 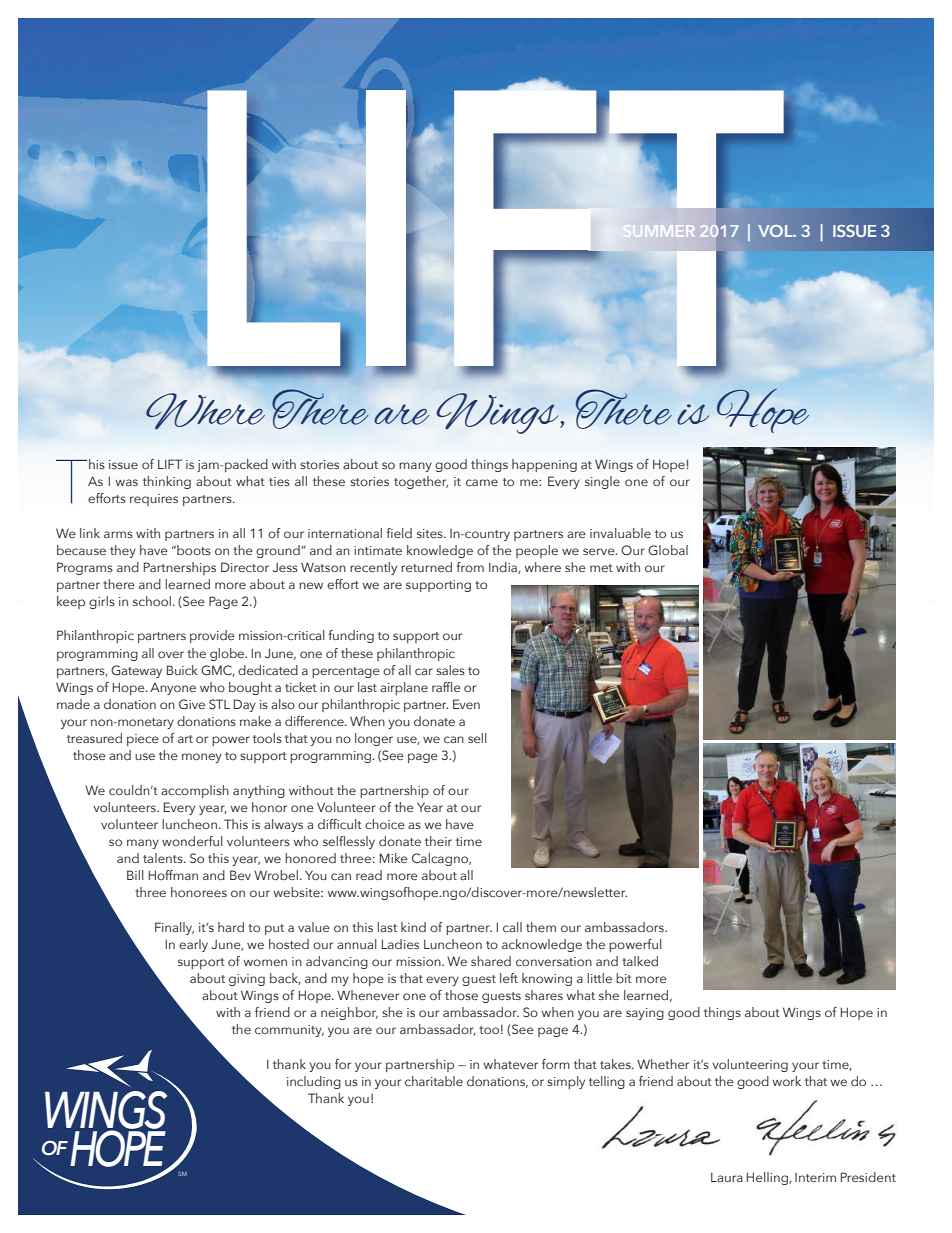 I want to click on came, so click(x=482, y=482).
